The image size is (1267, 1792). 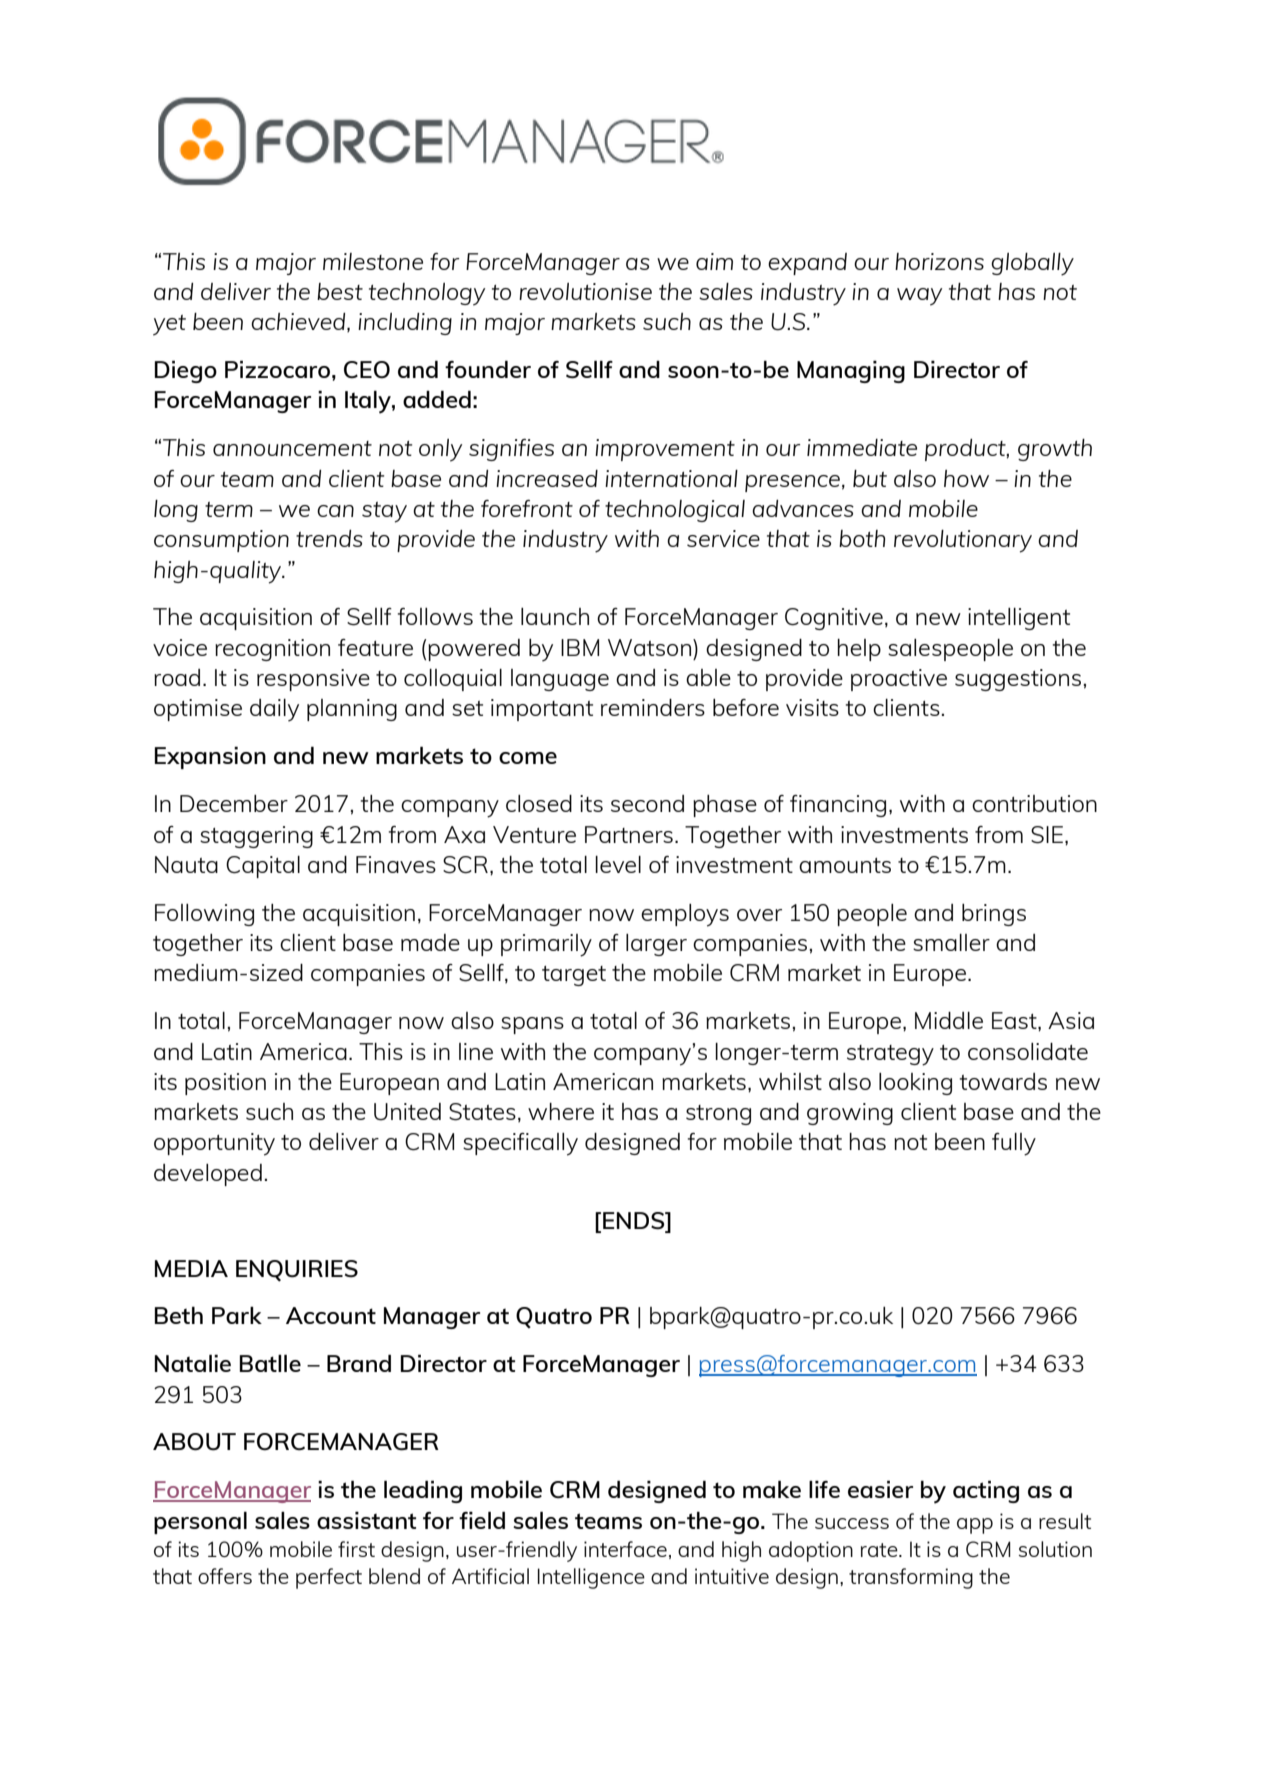 What do you see at coordinates (299, 322) in the image?
I see `achieved` at bounding box center [299, 322].
